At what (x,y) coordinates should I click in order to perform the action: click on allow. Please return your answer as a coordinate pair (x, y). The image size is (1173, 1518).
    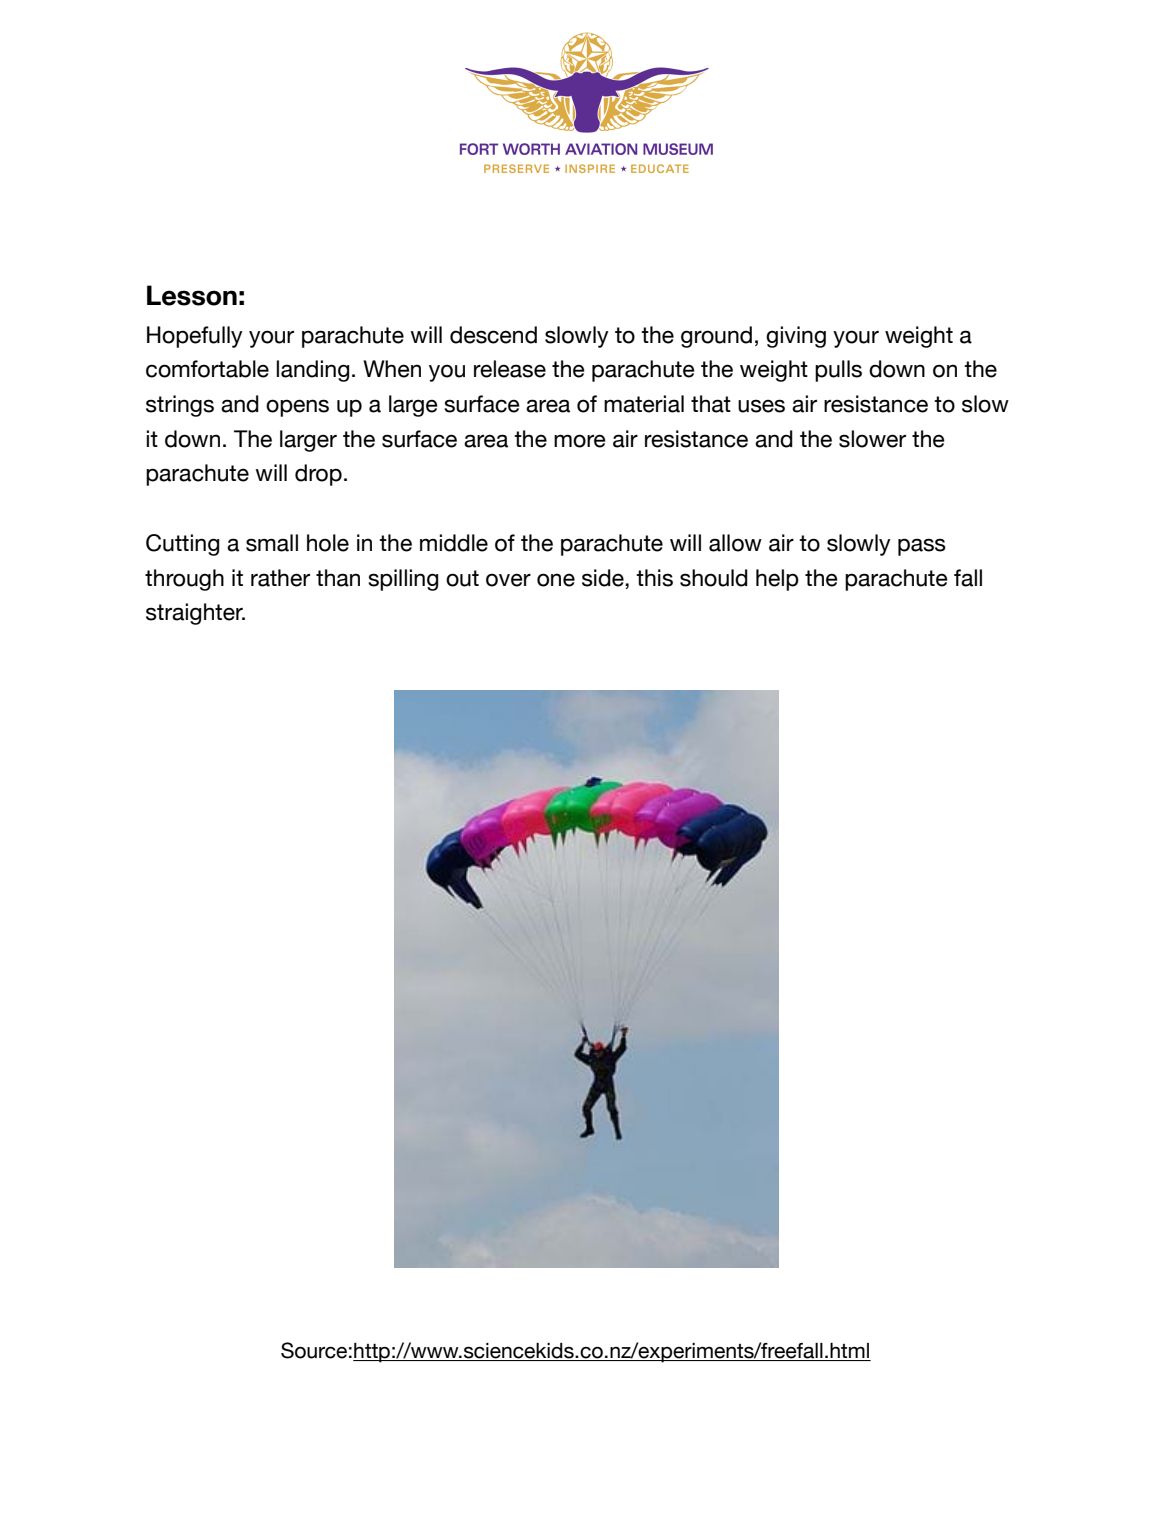
    Looking at the image, I should click on (735, 543).
